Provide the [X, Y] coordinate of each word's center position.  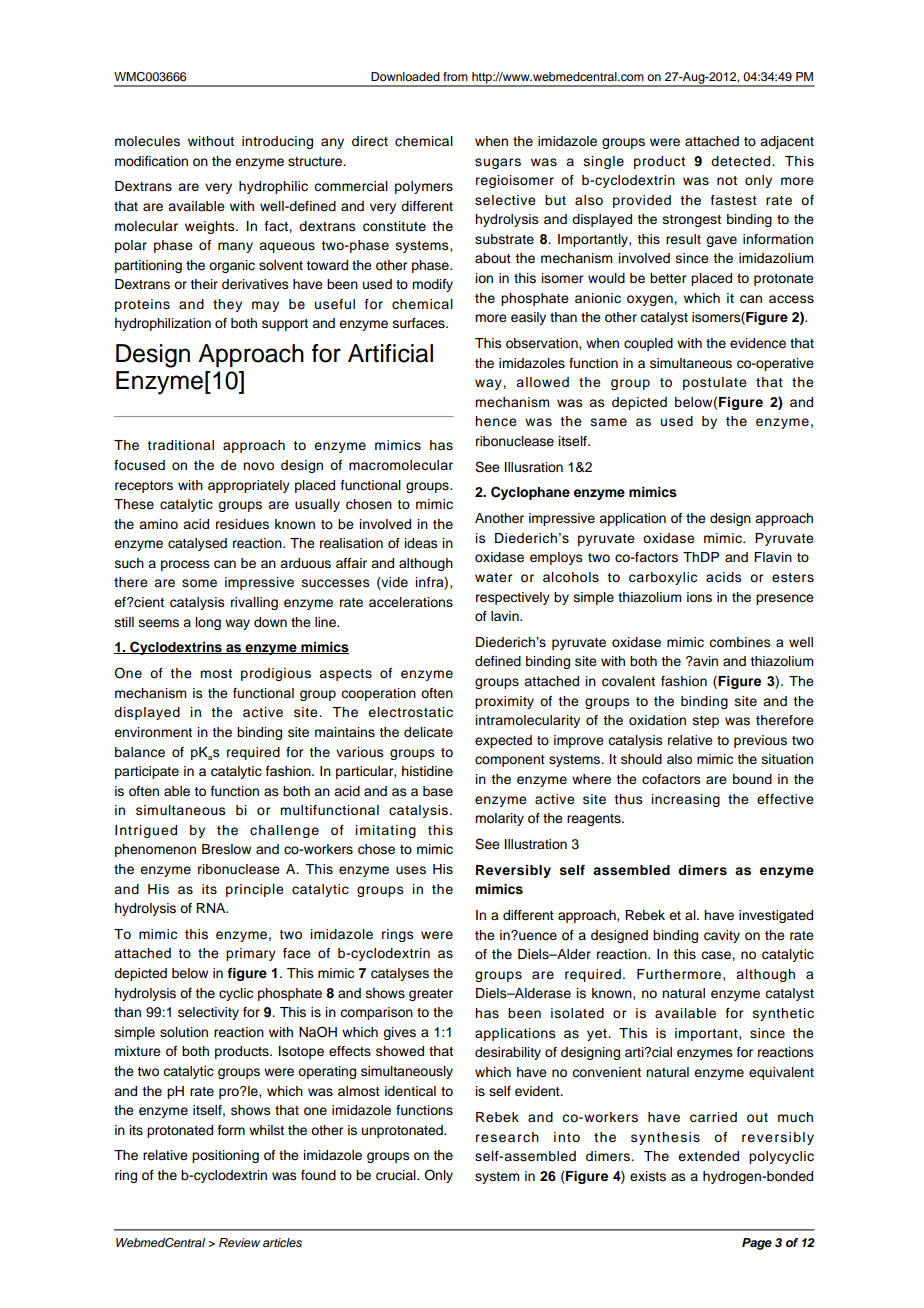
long [208, 623]
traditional [180, 445]
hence [496, 421]
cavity [722, 936]
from [455, 76]
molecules [147, 141]
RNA [212, 908]
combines [740, 642]
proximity [504, 702]
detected [742, 161]
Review [239, 1242]
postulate [715, 383]
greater [431, 995]
